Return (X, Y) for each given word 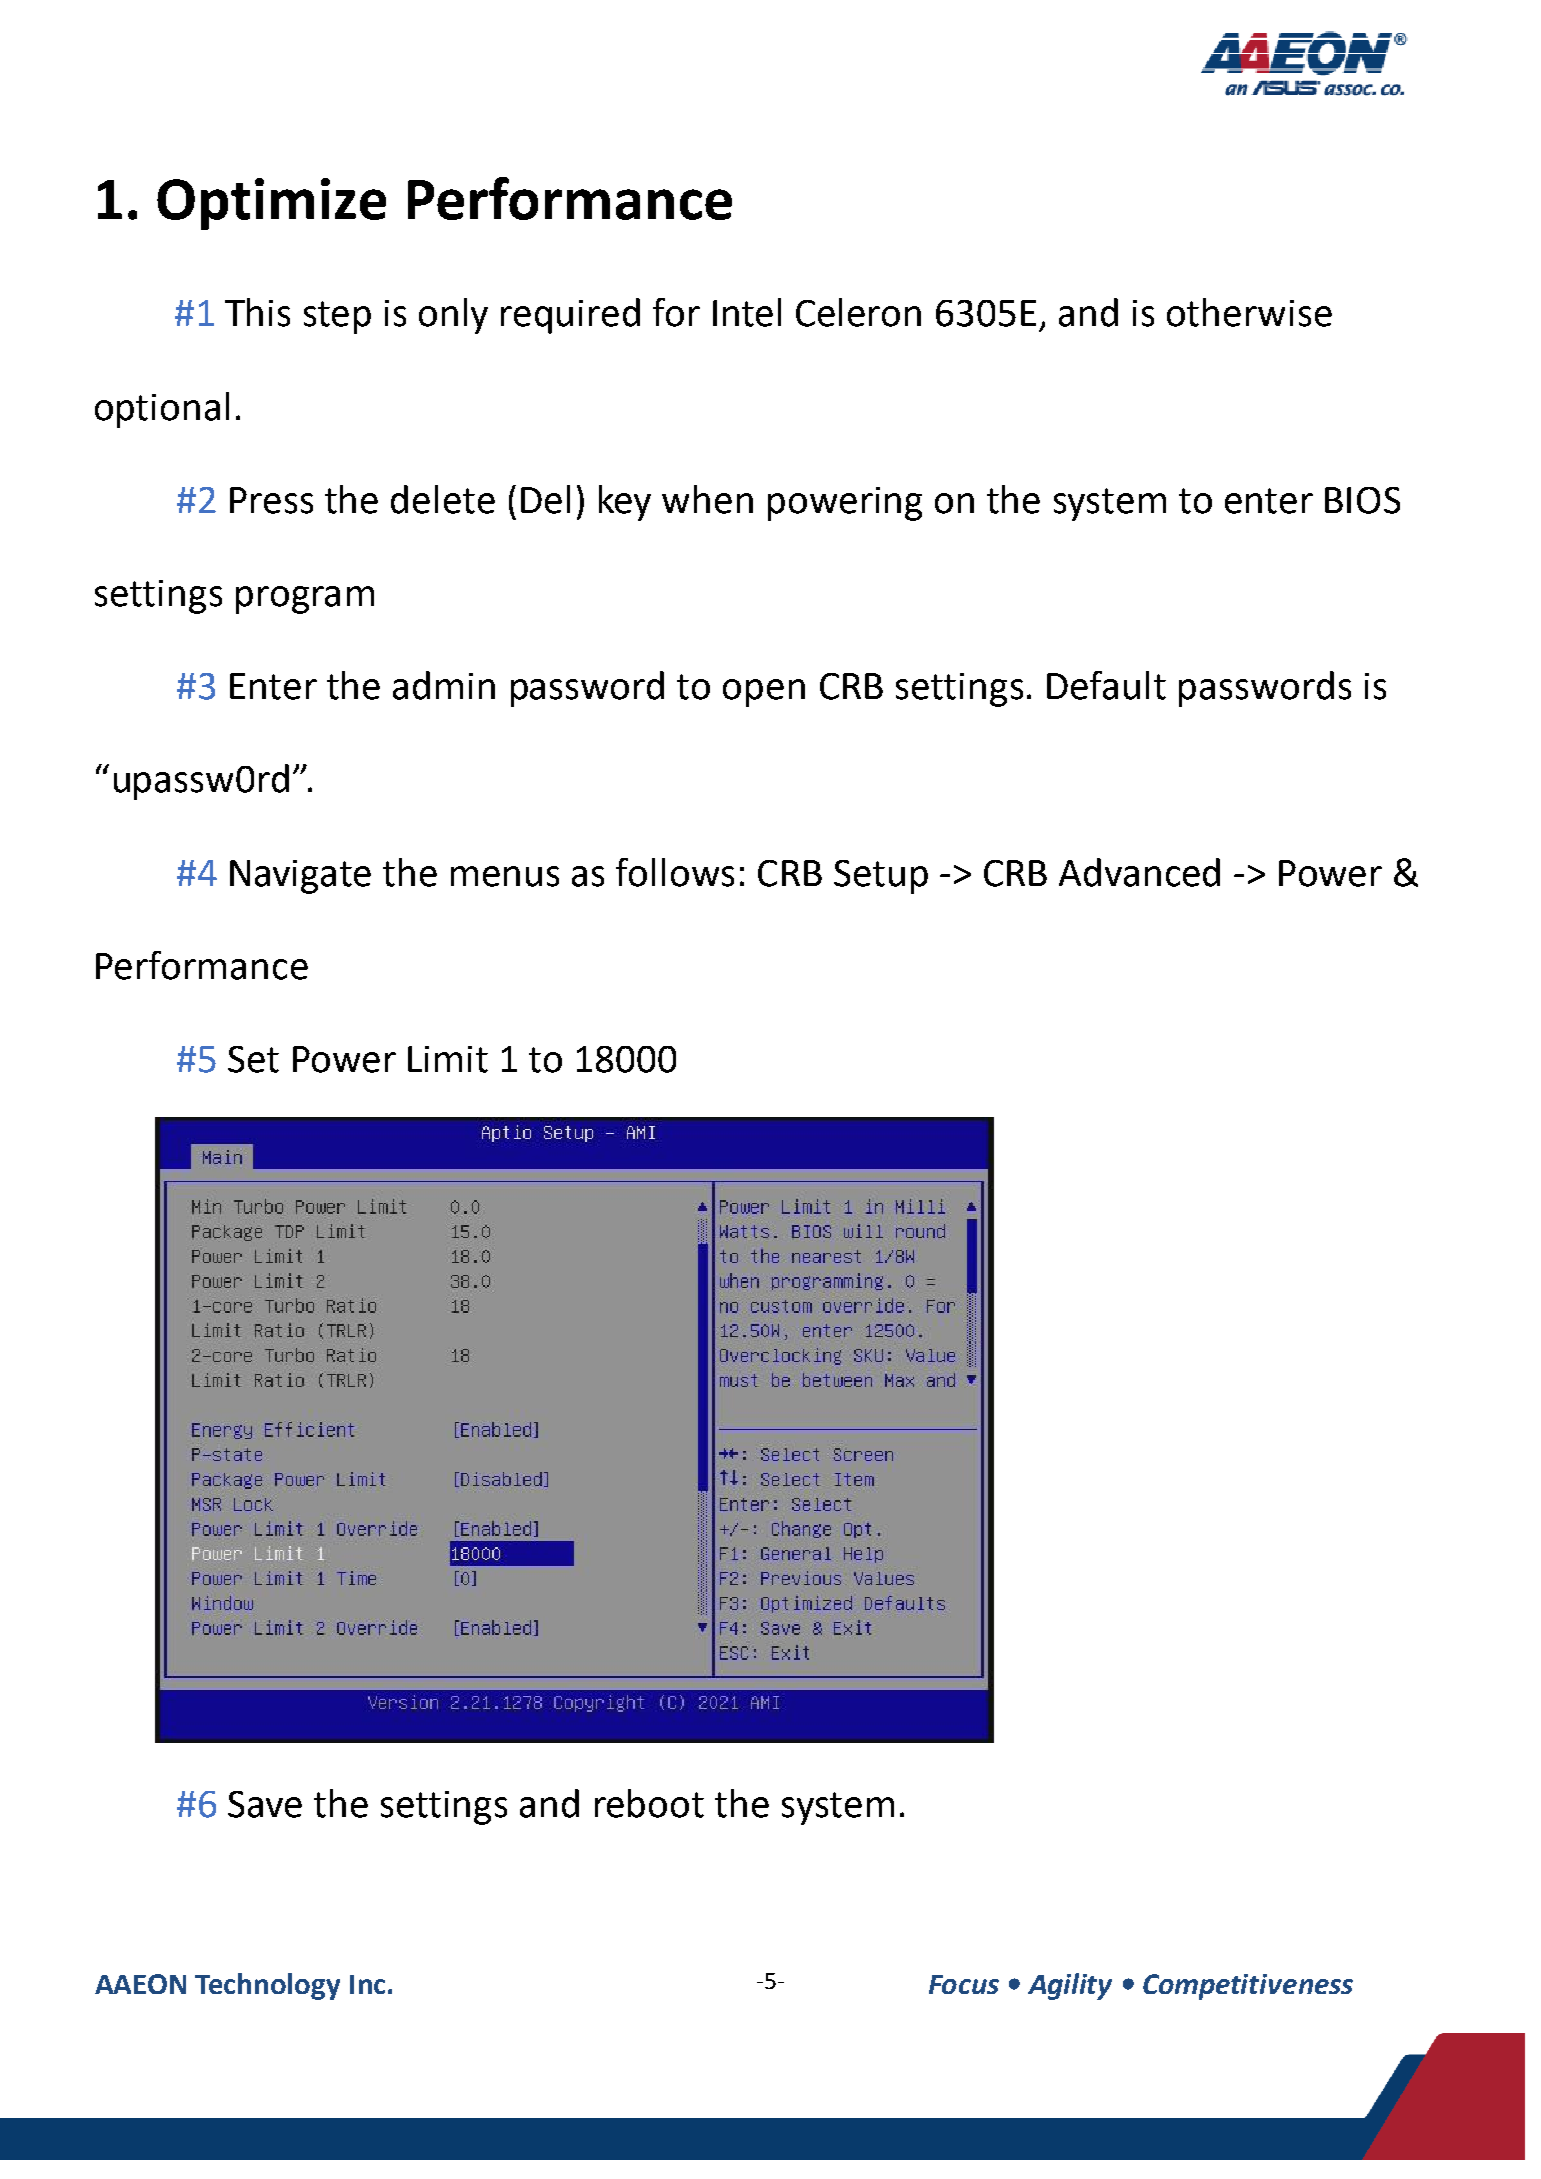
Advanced (1139, 872)
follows (675, 872)
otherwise (1249, 312)
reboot (649, 1803)
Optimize (271, 204)
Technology (267, 1986)
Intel (747, 312)
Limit (448, 1059)
